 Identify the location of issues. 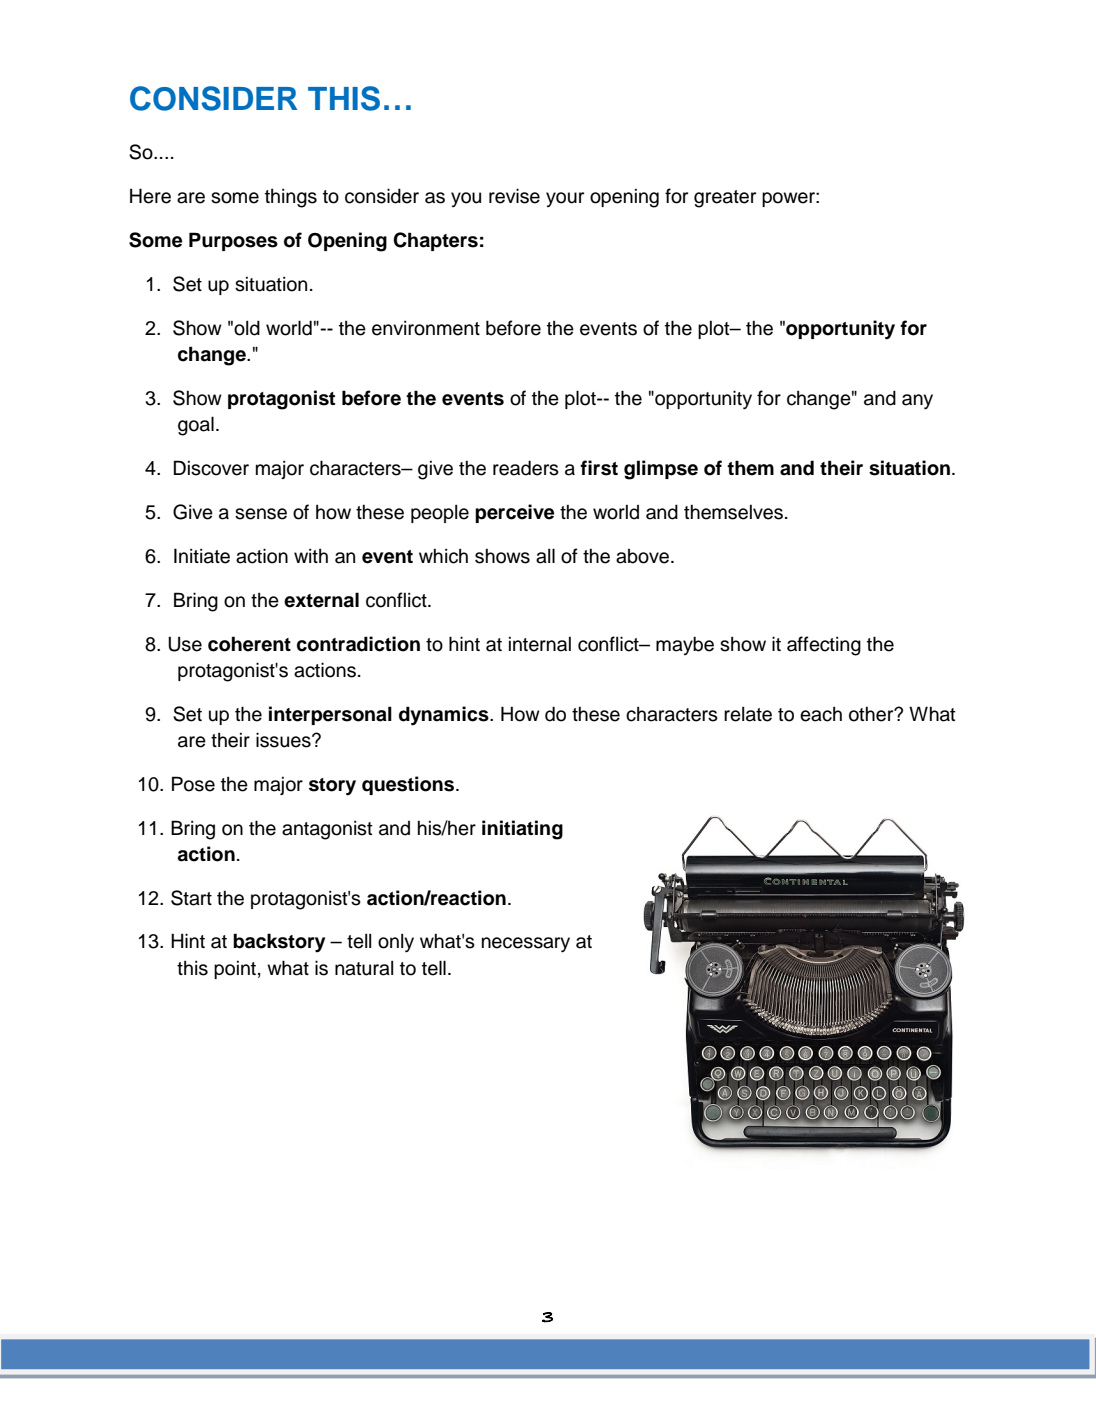
(284, 740).
